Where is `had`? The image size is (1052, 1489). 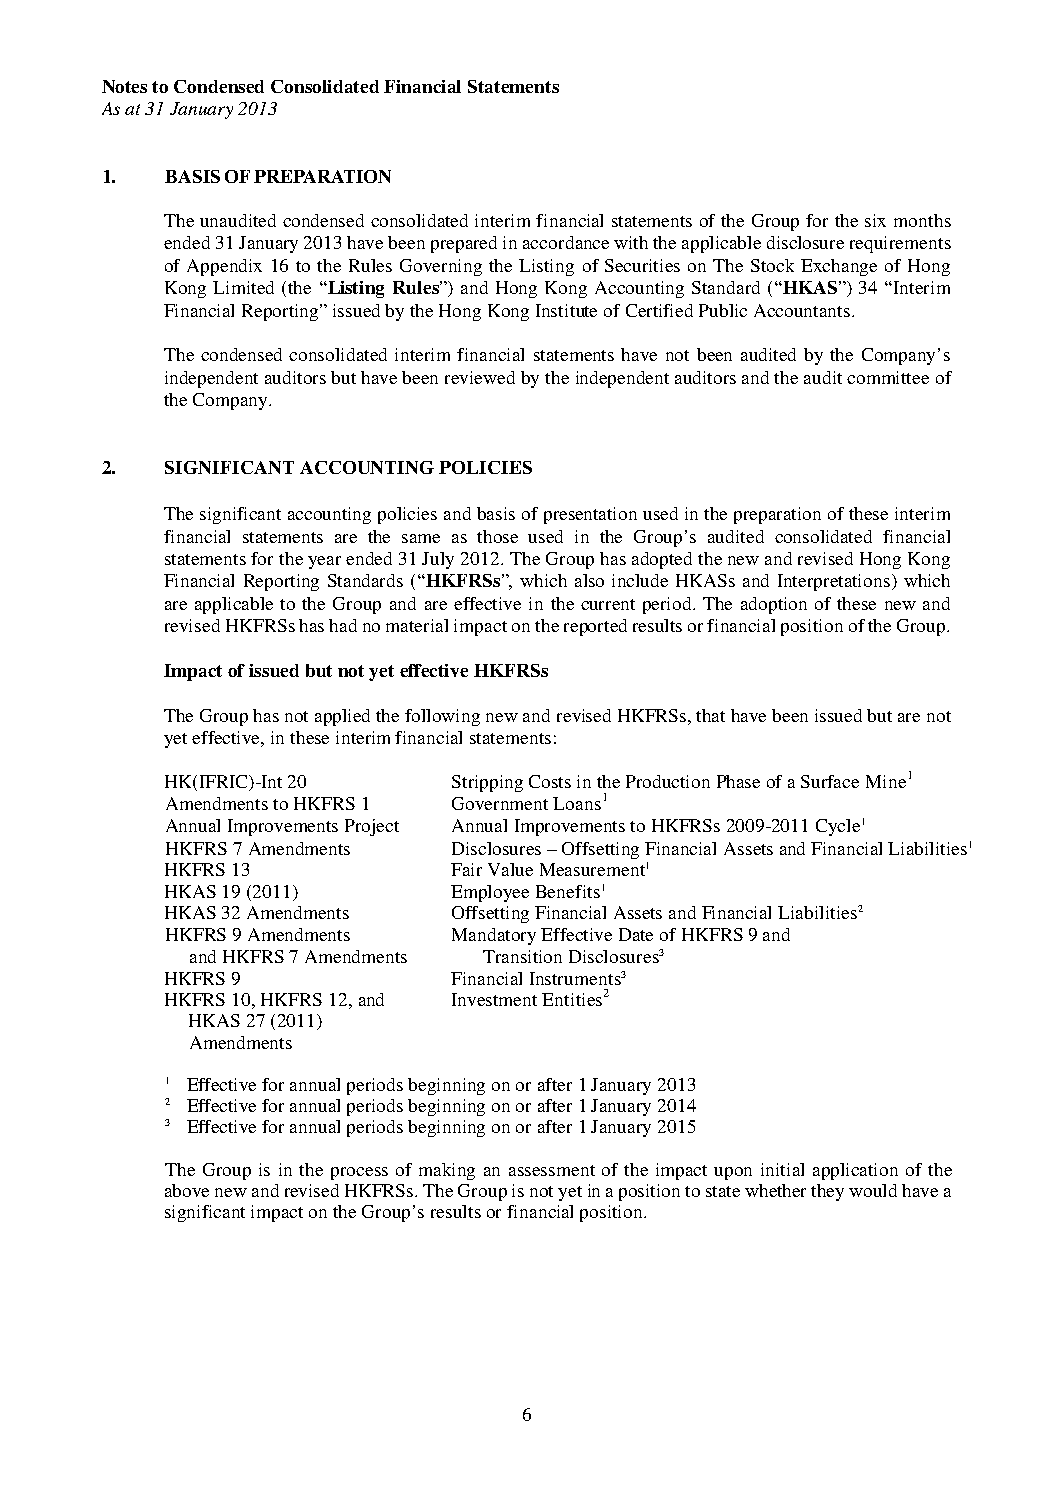 had is located at coordinates (343, 625).
